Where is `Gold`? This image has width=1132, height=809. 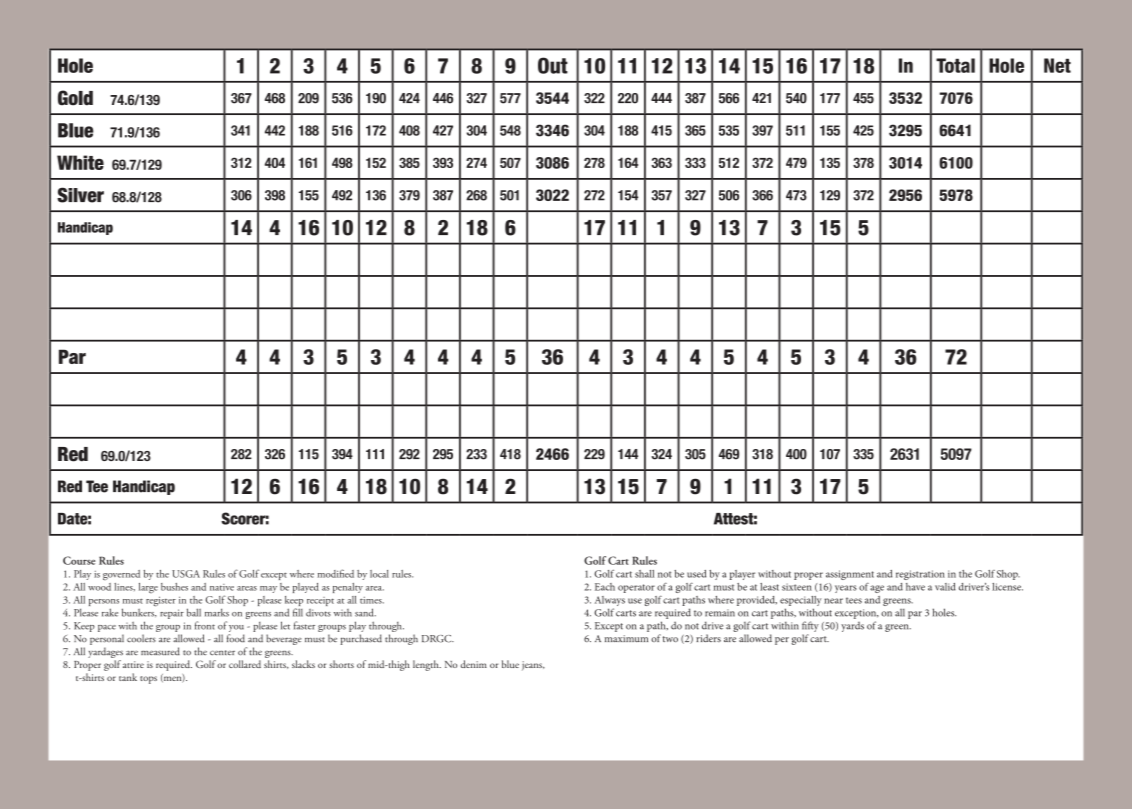 Gold is located at coordinates (75, 98).
